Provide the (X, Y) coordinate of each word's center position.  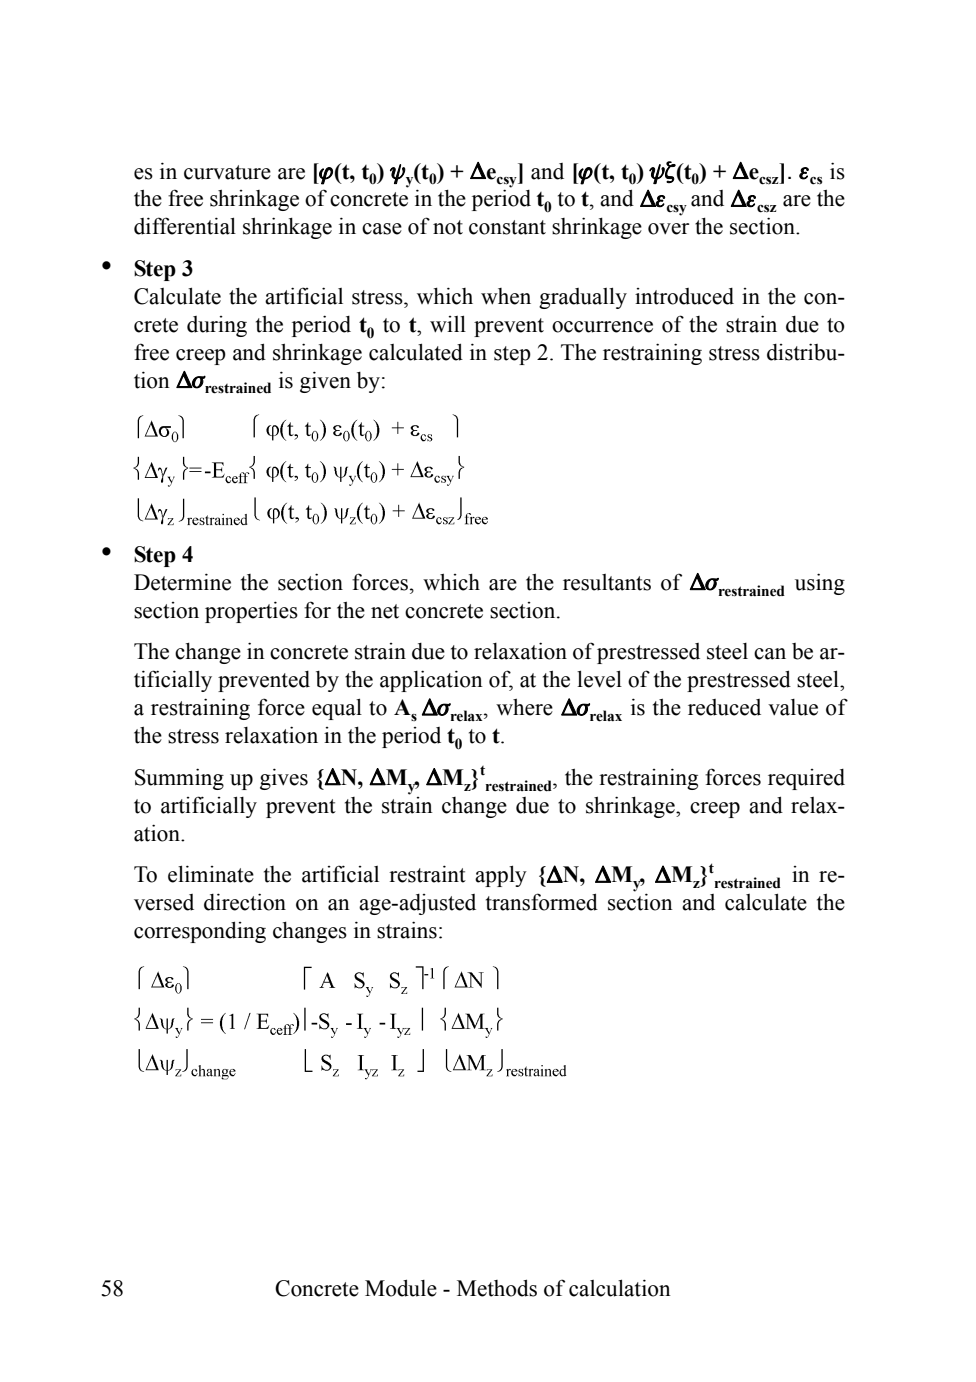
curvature (227, 172)
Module (401, 1288)
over (668, 229)
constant (507, 227)
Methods (497, 1288)
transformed (542, 902)
